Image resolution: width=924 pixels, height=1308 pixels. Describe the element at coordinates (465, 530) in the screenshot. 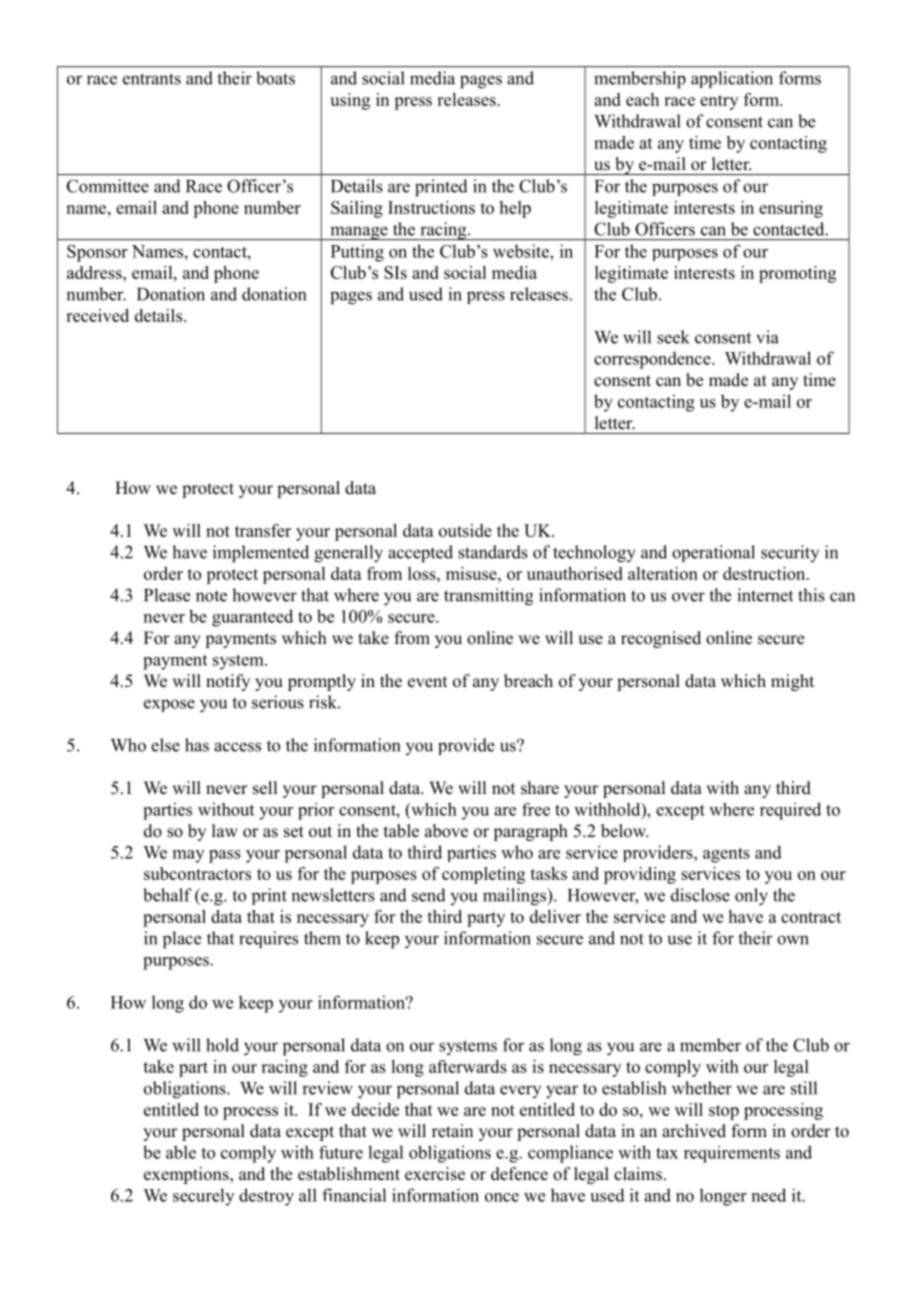

I see `outside` at that location.
